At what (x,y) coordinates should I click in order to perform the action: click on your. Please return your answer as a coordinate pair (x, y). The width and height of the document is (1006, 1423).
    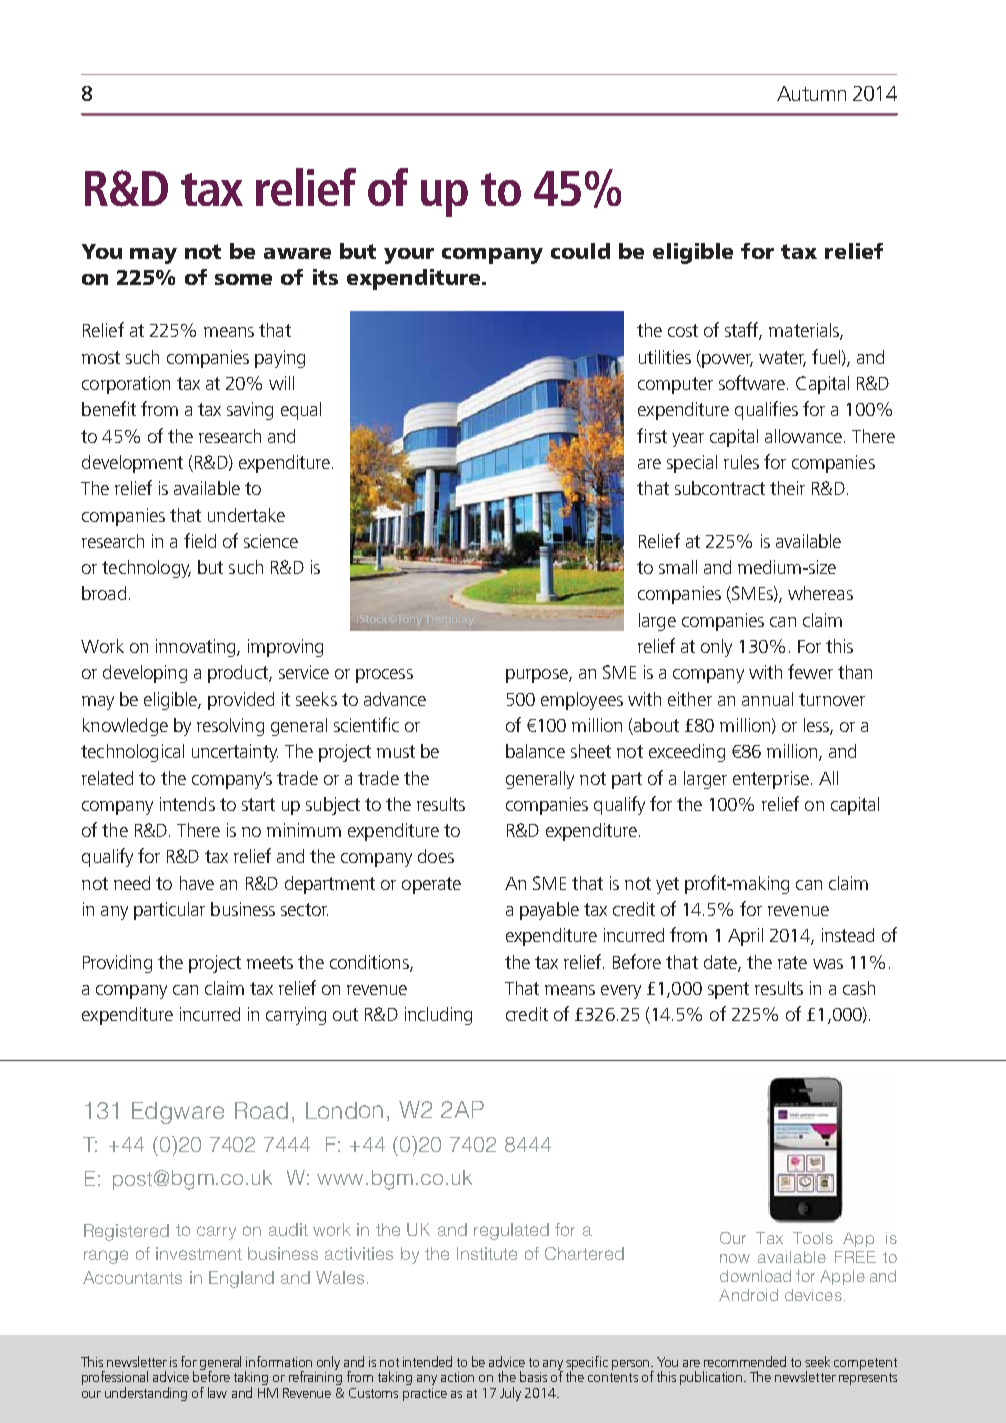
    Looking at the image, I should click on (409, 256).
